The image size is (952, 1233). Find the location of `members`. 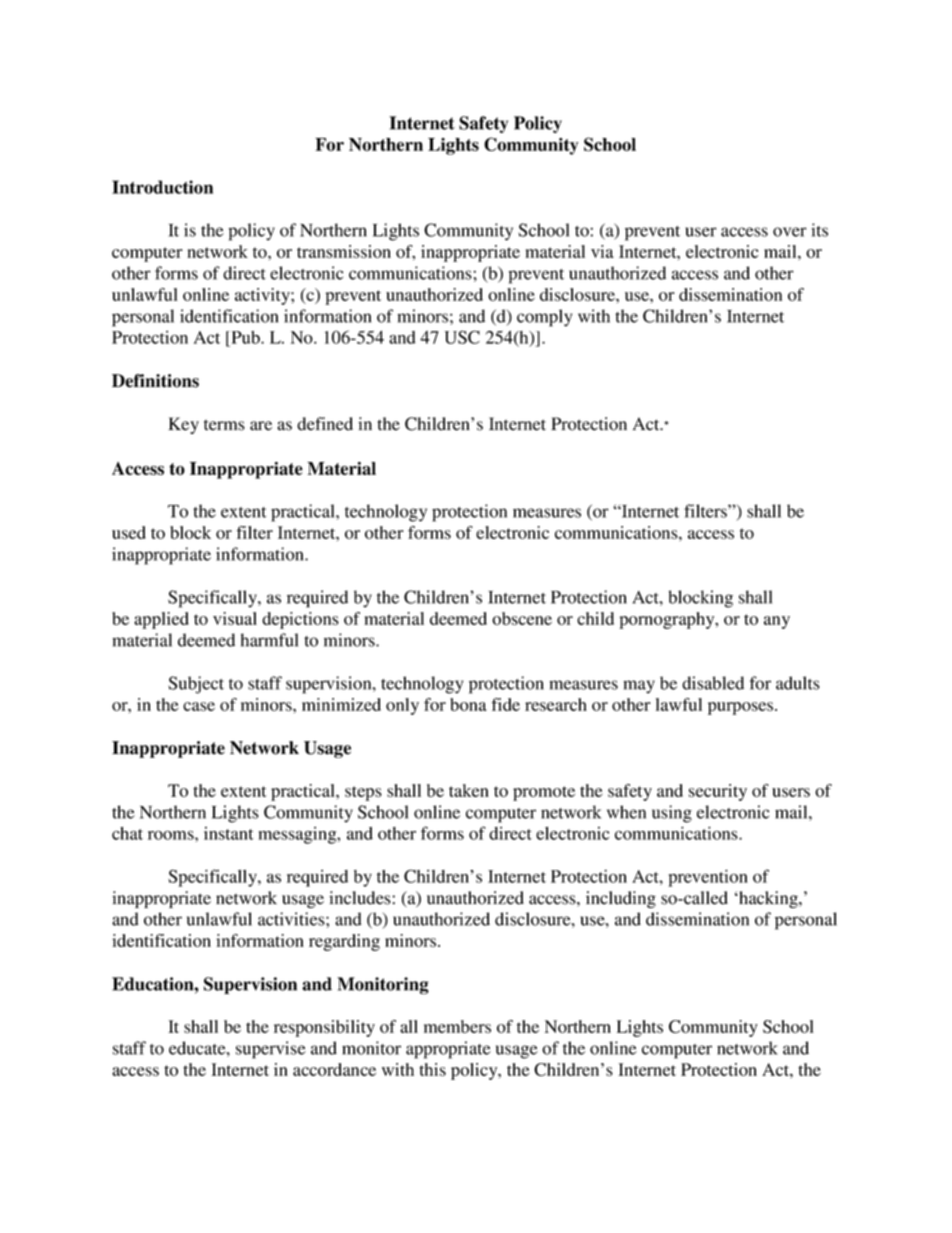

members is located at coordinates (457, 1026).
